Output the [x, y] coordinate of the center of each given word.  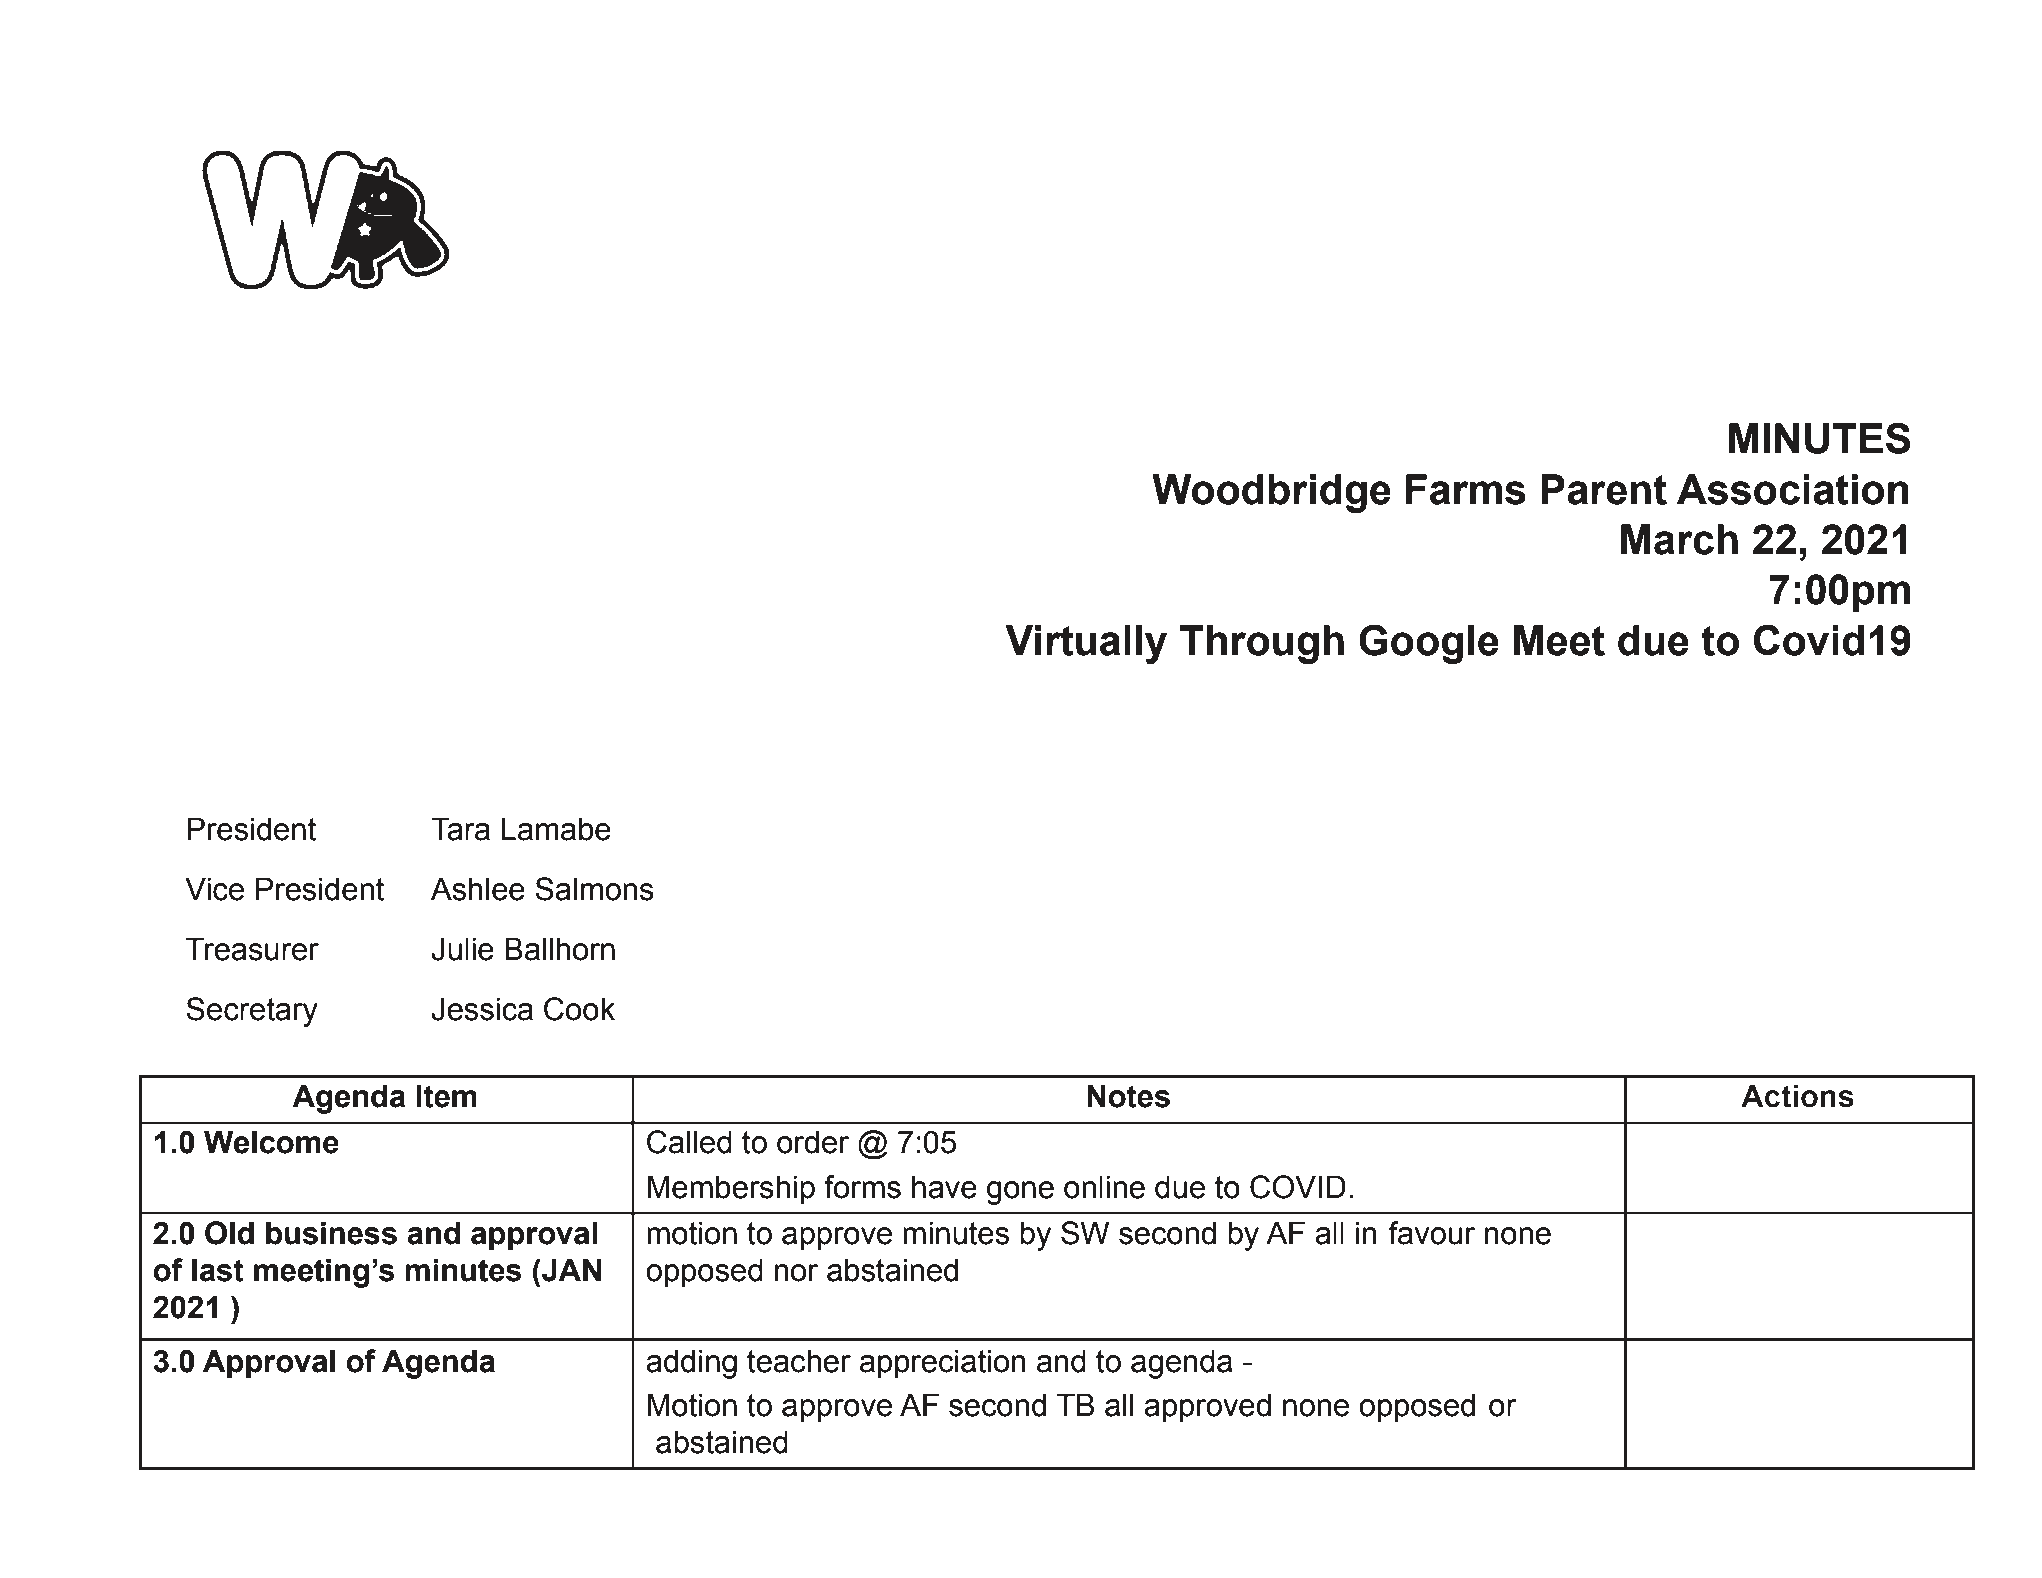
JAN [570, 1270]
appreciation [943, 1364]
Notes [1128, 1096]
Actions [1797, 1096]
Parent [1604, 489]
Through [1261, 644]
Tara [460, 829]
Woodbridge [1271, 493]
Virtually [1086, 644]
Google [1429, 644]
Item [446, 1096]
